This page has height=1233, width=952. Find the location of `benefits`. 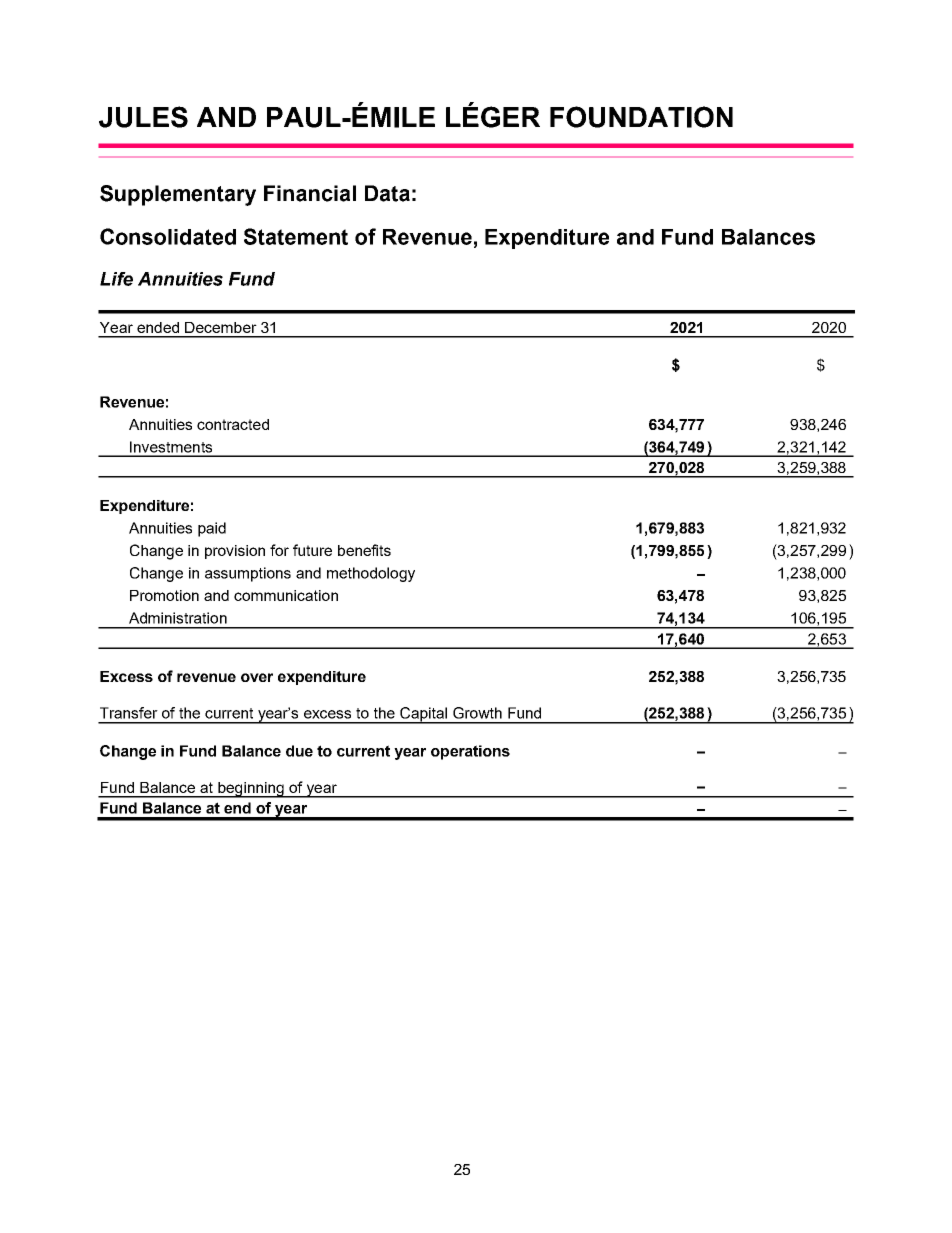

benefits is located at coordinates (364, 550).
